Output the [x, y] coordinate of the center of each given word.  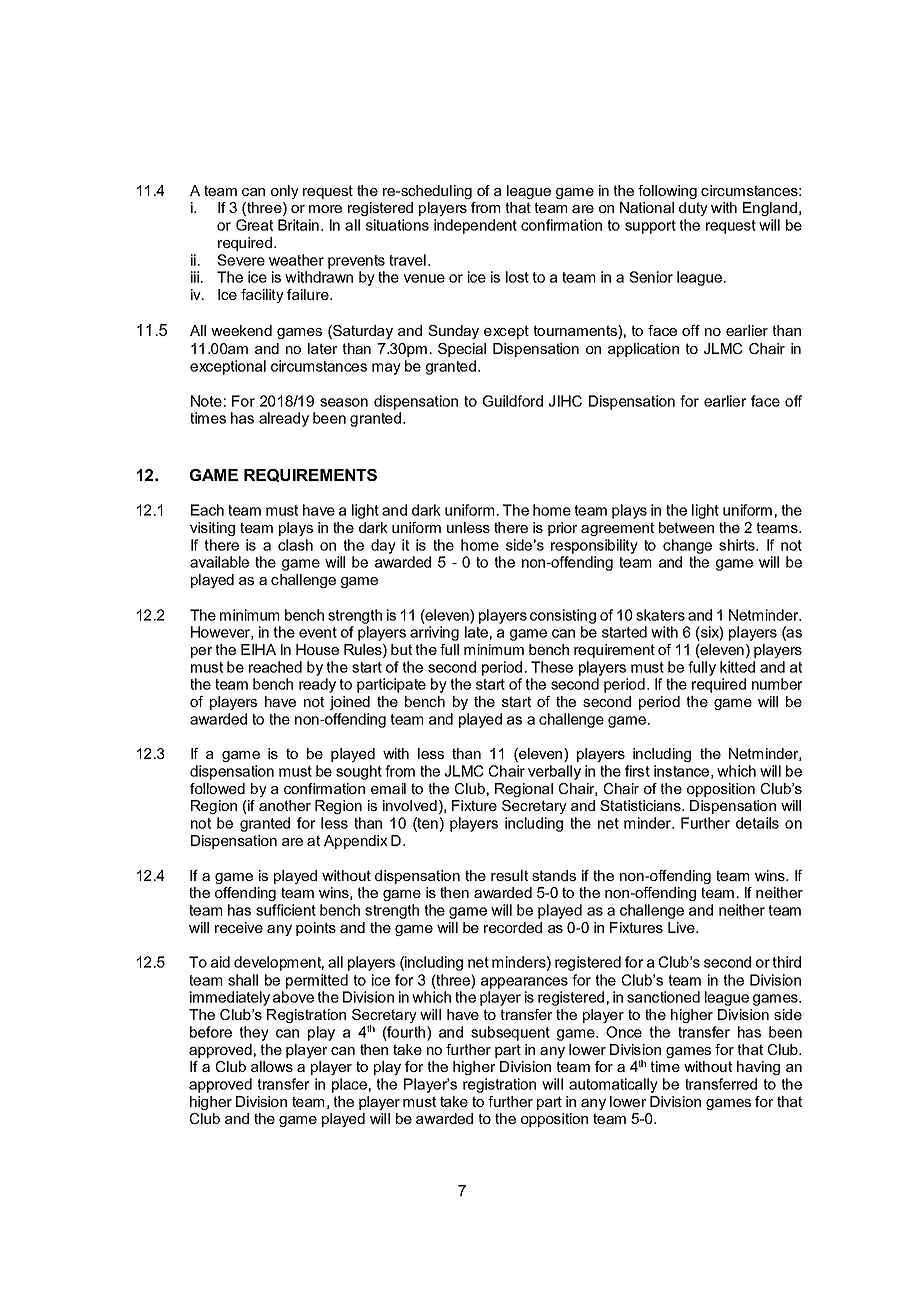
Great [254, 225]
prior [562, 529]
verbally [554, 772]
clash [295, 545]
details [757, 823]
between [686, 527]
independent [475, 226]
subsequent [510, 1033]
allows [272, 1066]
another [285, 805]
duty [693, 209]
